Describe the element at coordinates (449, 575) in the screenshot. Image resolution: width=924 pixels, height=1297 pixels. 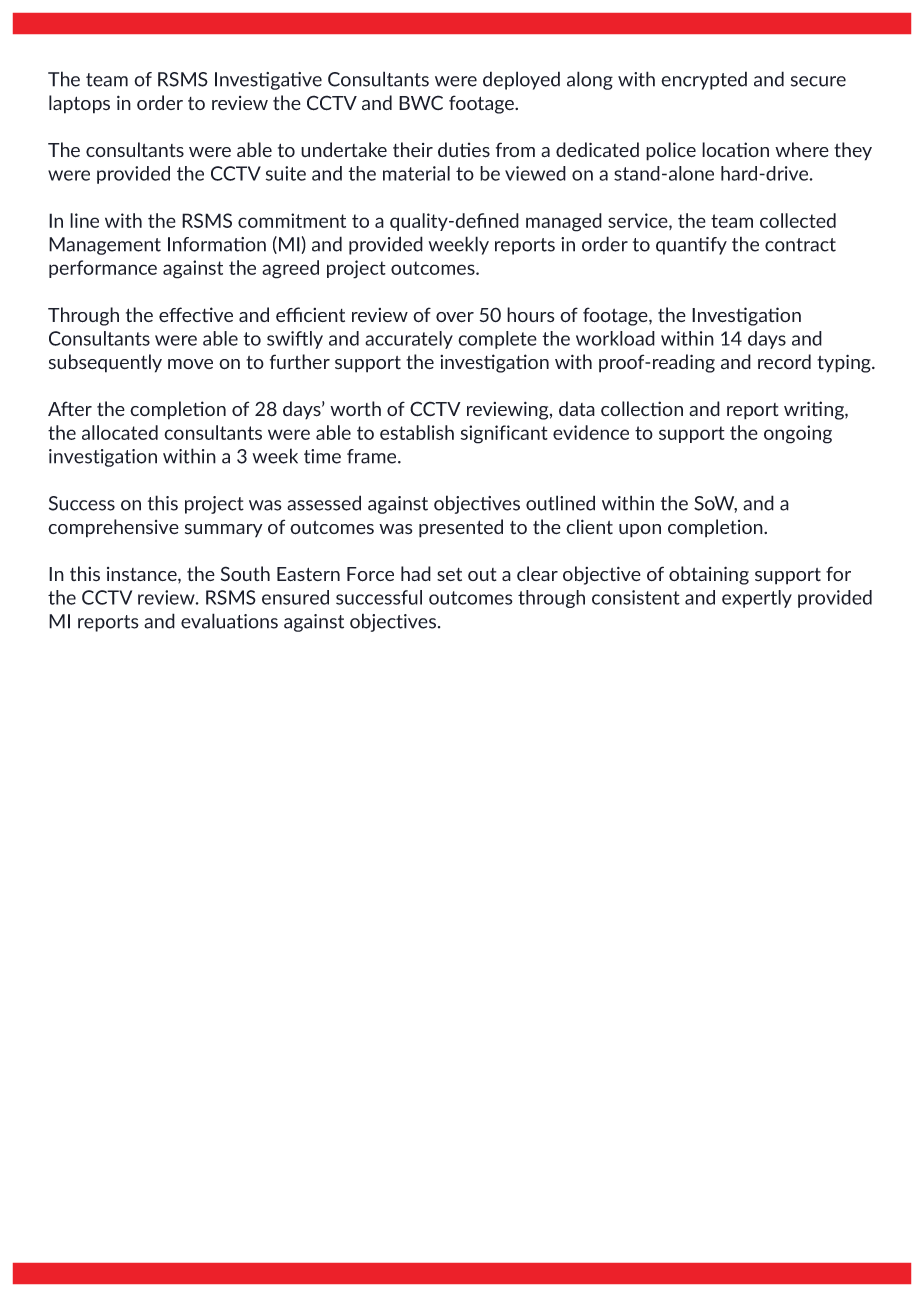
I see `set` at that location.
